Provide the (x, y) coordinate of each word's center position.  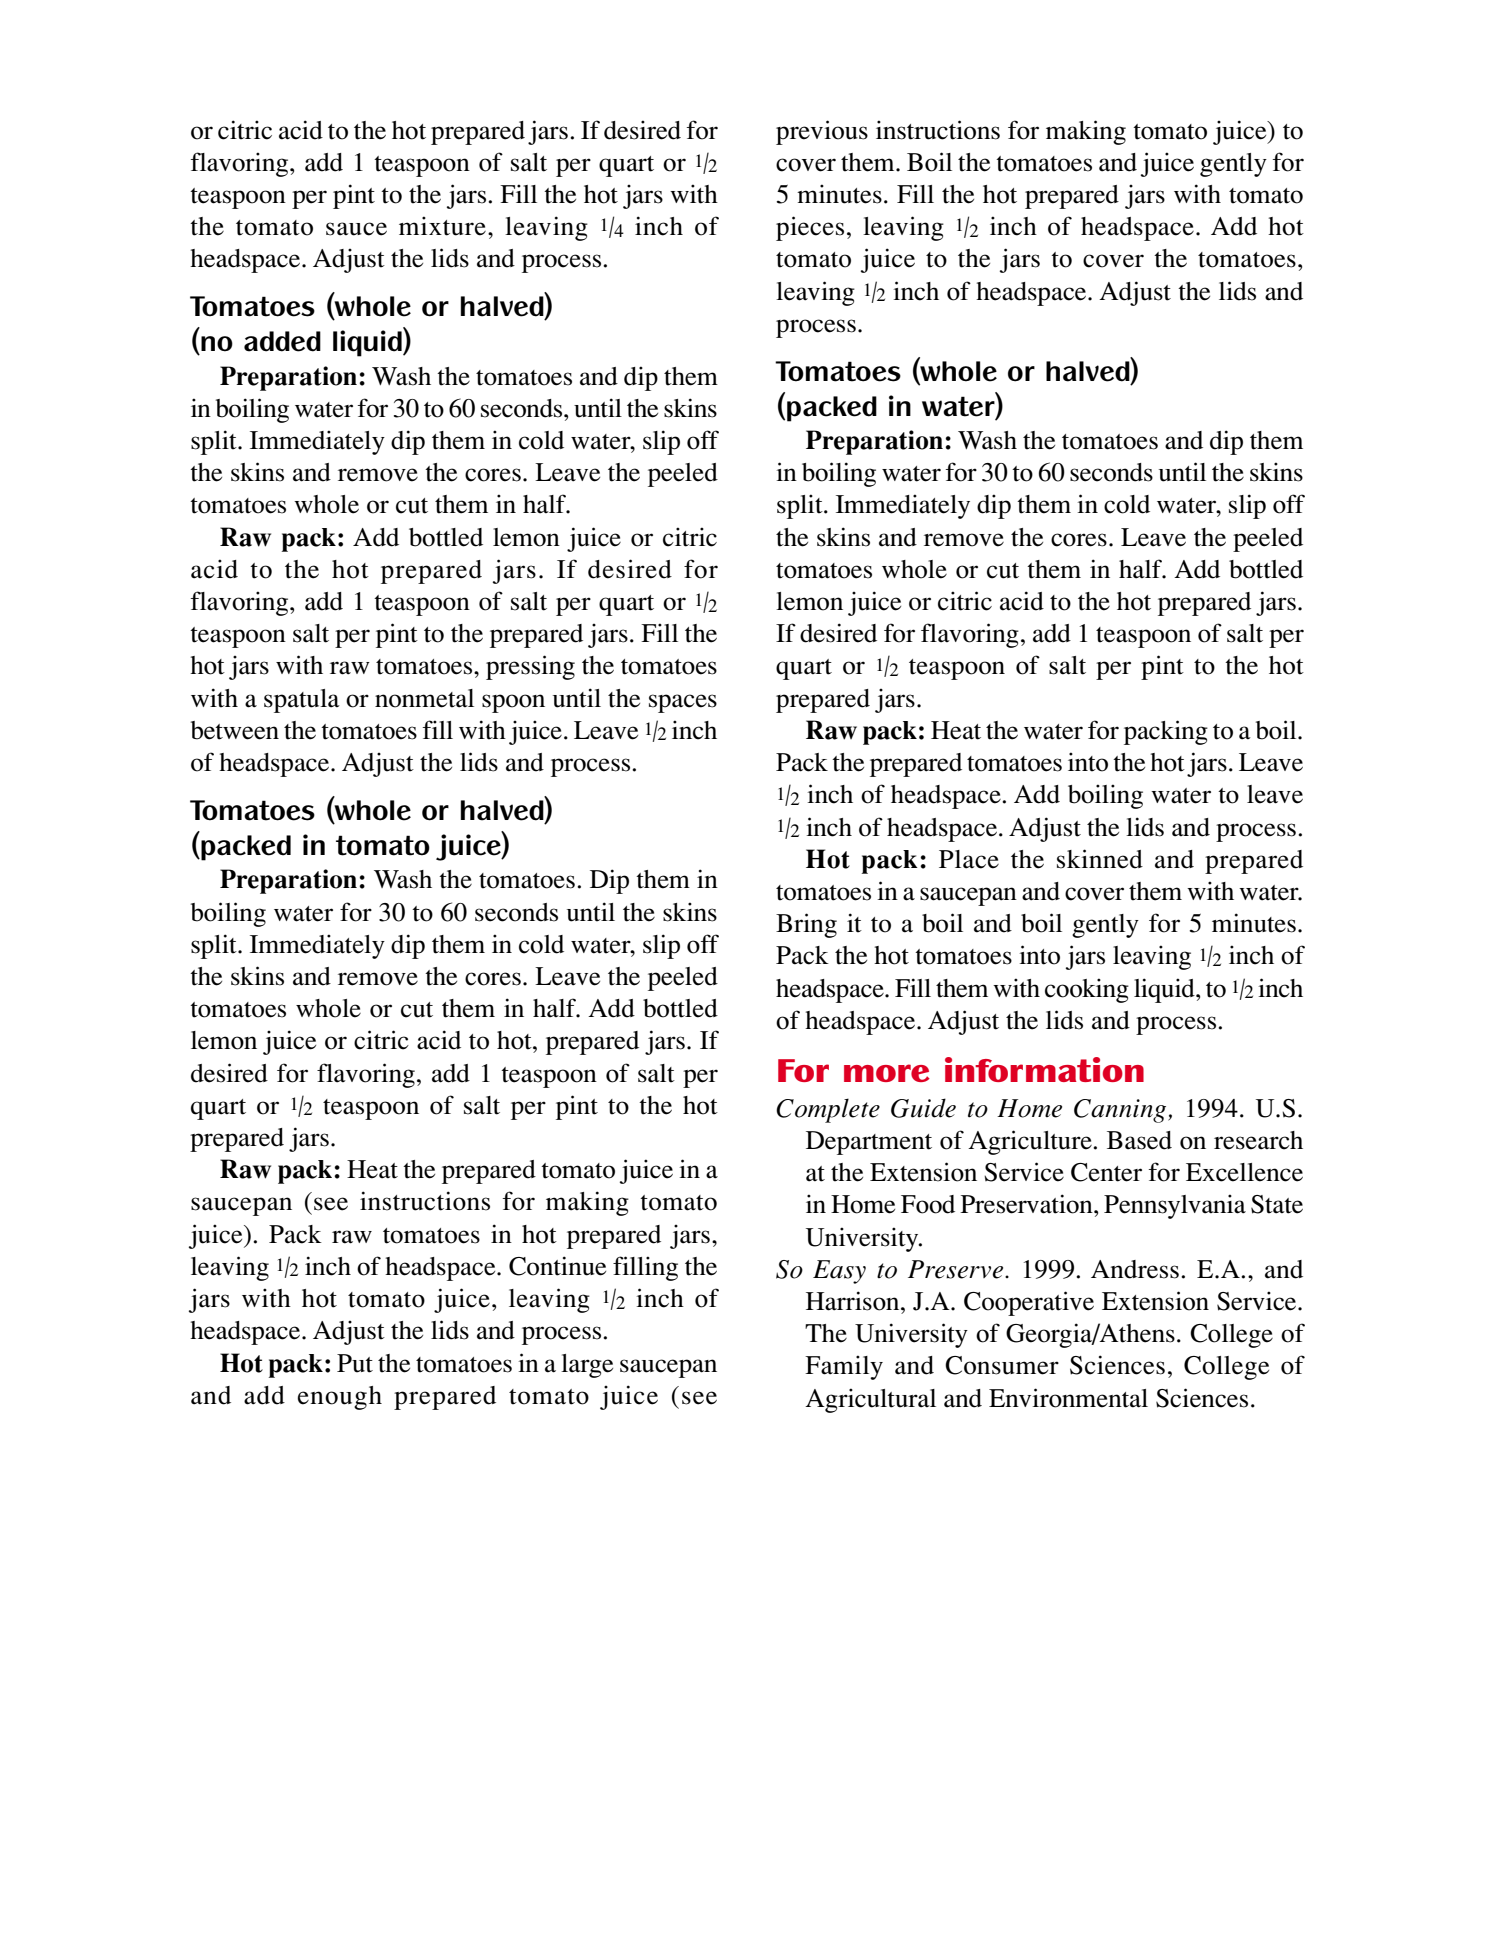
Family (844, 1367)
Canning (1121, 1111)
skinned (1100, 859)
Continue (557, 1266)
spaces (683, 703)
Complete (828, 1110)
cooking (1087, 990)
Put (355, 1363)
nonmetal (424, 698)
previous (822, 132)
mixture (442, 226)
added (282, 341)
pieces (810, 228)
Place (969, 859)
